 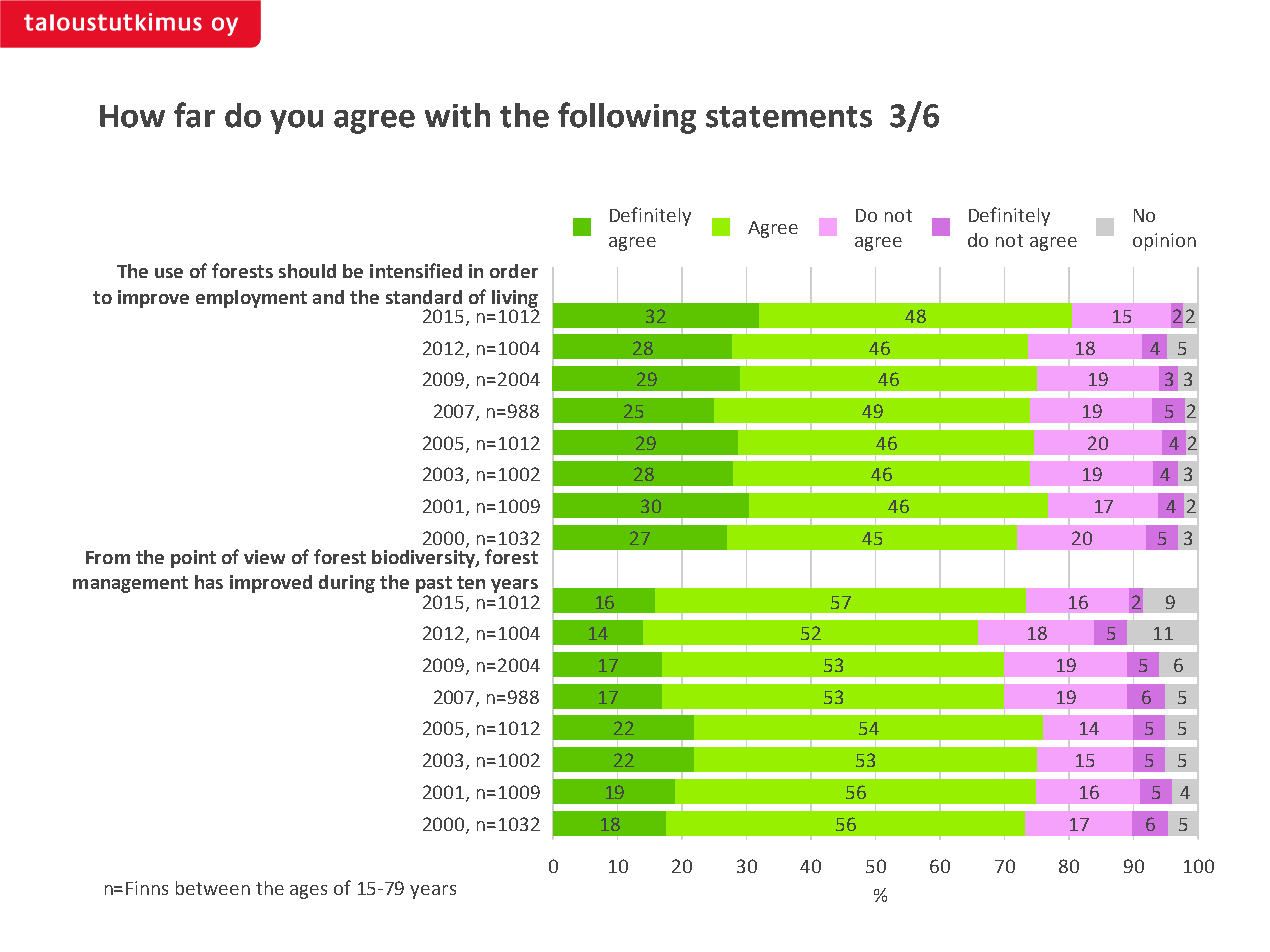 What do you see at coordinates (789, 117) in the image?
I see `statements` at bounding box center [789, 117].
